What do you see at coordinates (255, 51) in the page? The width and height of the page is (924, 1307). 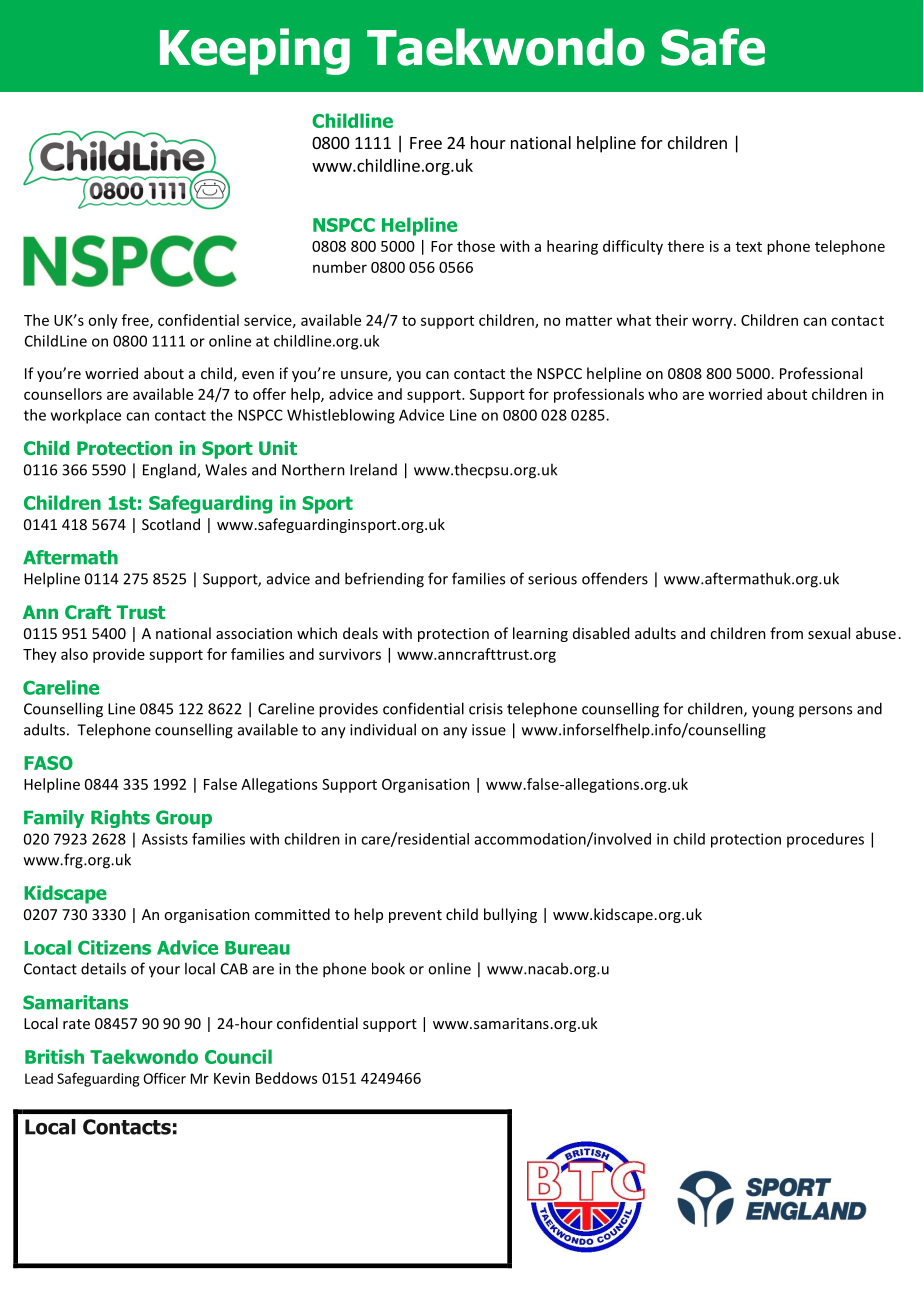 I see `Keeping` at bounding box center [255, 51].
